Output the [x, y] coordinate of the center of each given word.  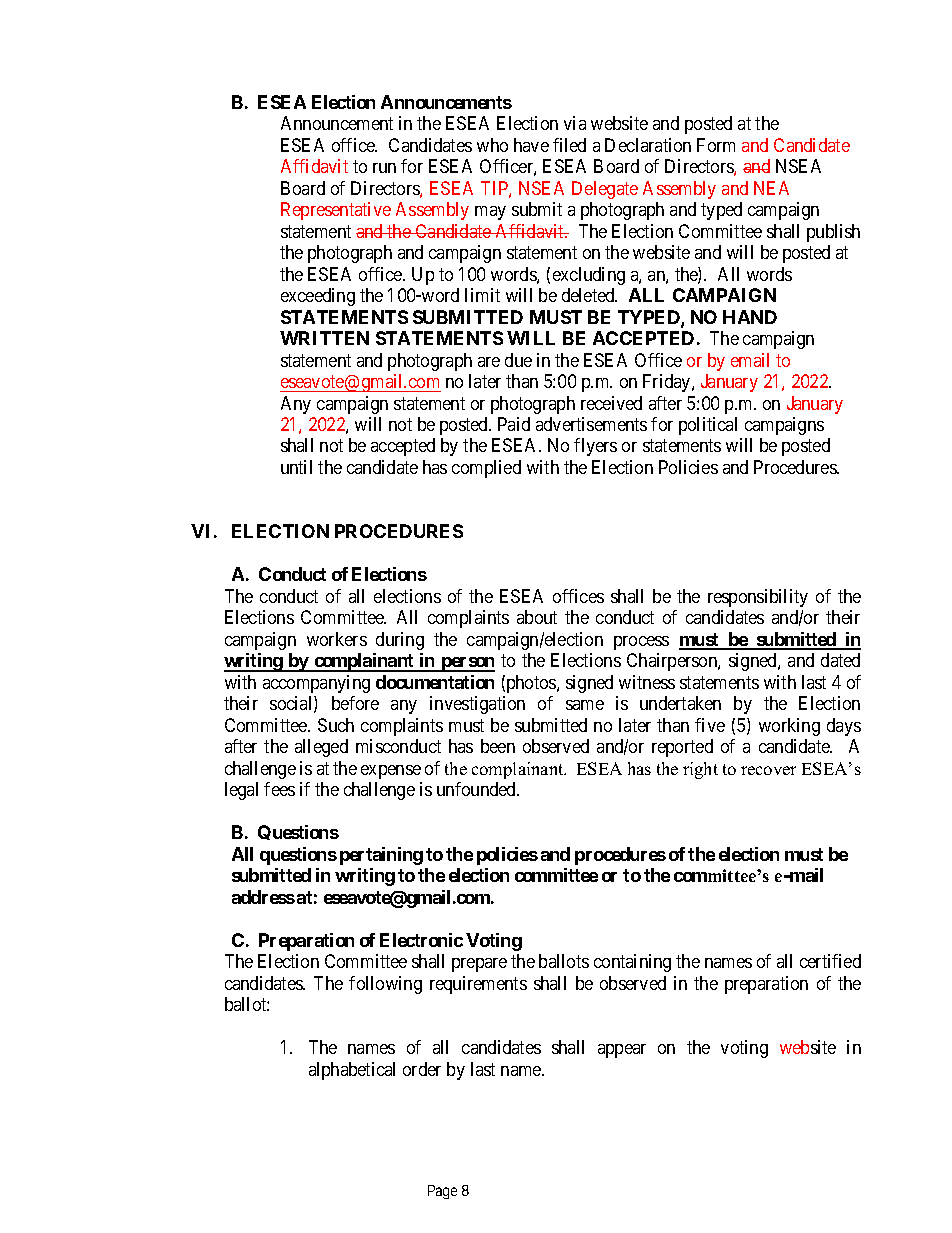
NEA [771, 188]
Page [442, 1192]
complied [486, 469]
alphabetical [352, 1071]
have [531, 145]
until [296, 467]
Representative [336, 211]
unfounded [478, 789]
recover [768, 770]
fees [279, 789]
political [708, 426]
